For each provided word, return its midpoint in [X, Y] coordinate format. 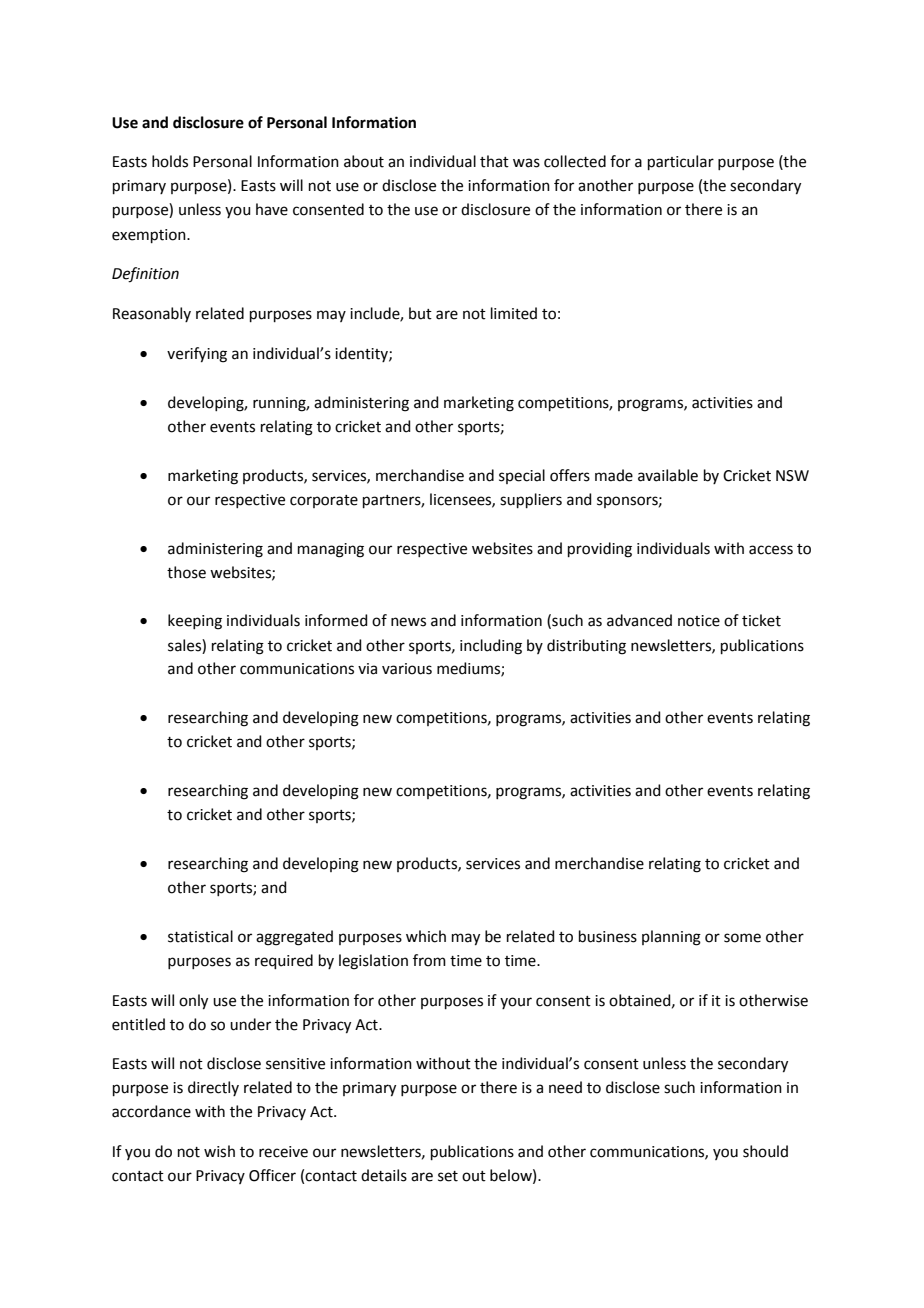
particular [681, 162]
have [272, 209]
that [494, 161]
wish [219, 1151]
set [448, 1176]
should [765, 1151]
